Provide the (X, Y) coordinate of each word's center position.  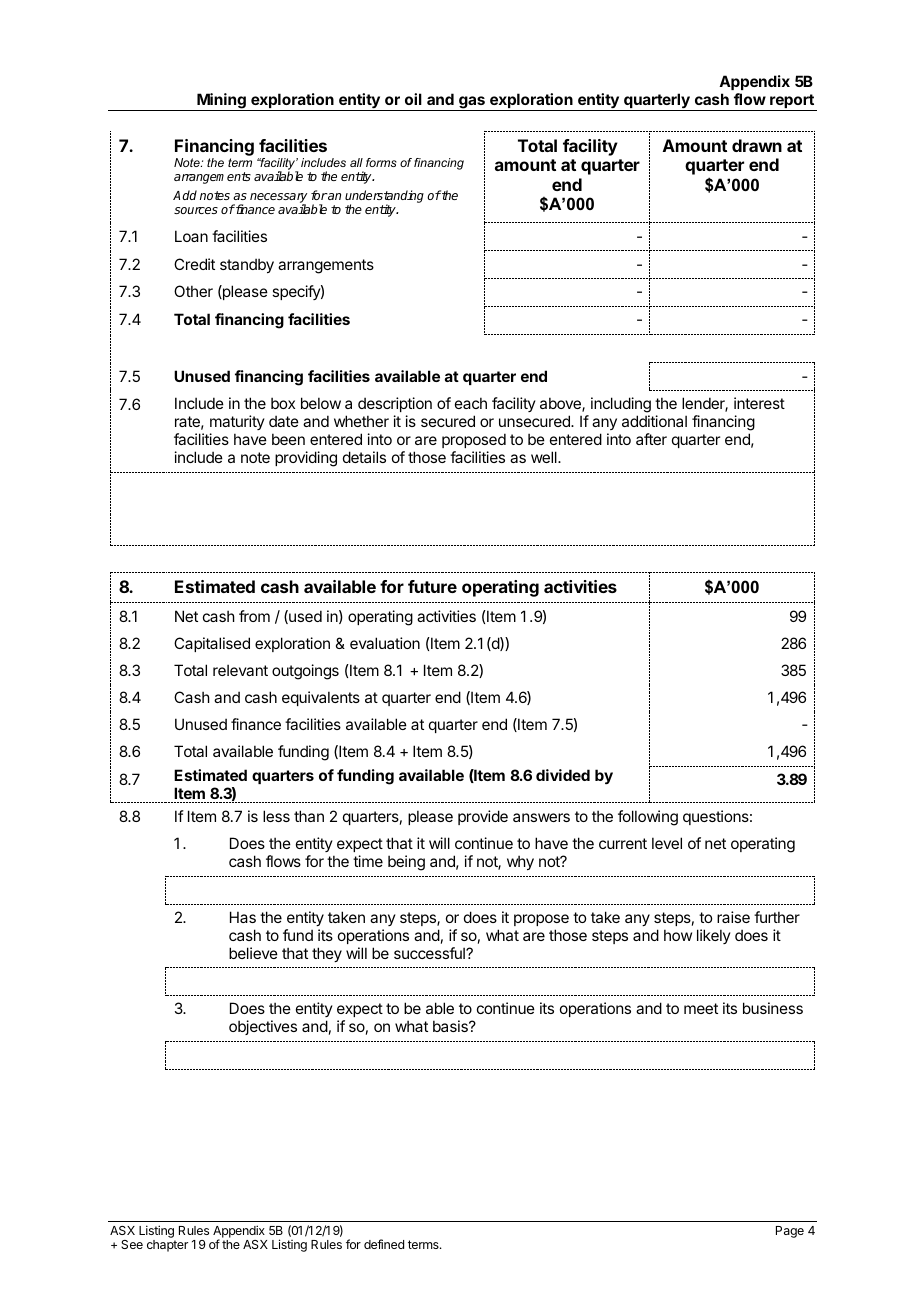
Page (790, 1232)
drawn (757, 145)
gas (472, 103)
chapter (167, 1246)
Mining (221, 102)
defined (384, 1244)
